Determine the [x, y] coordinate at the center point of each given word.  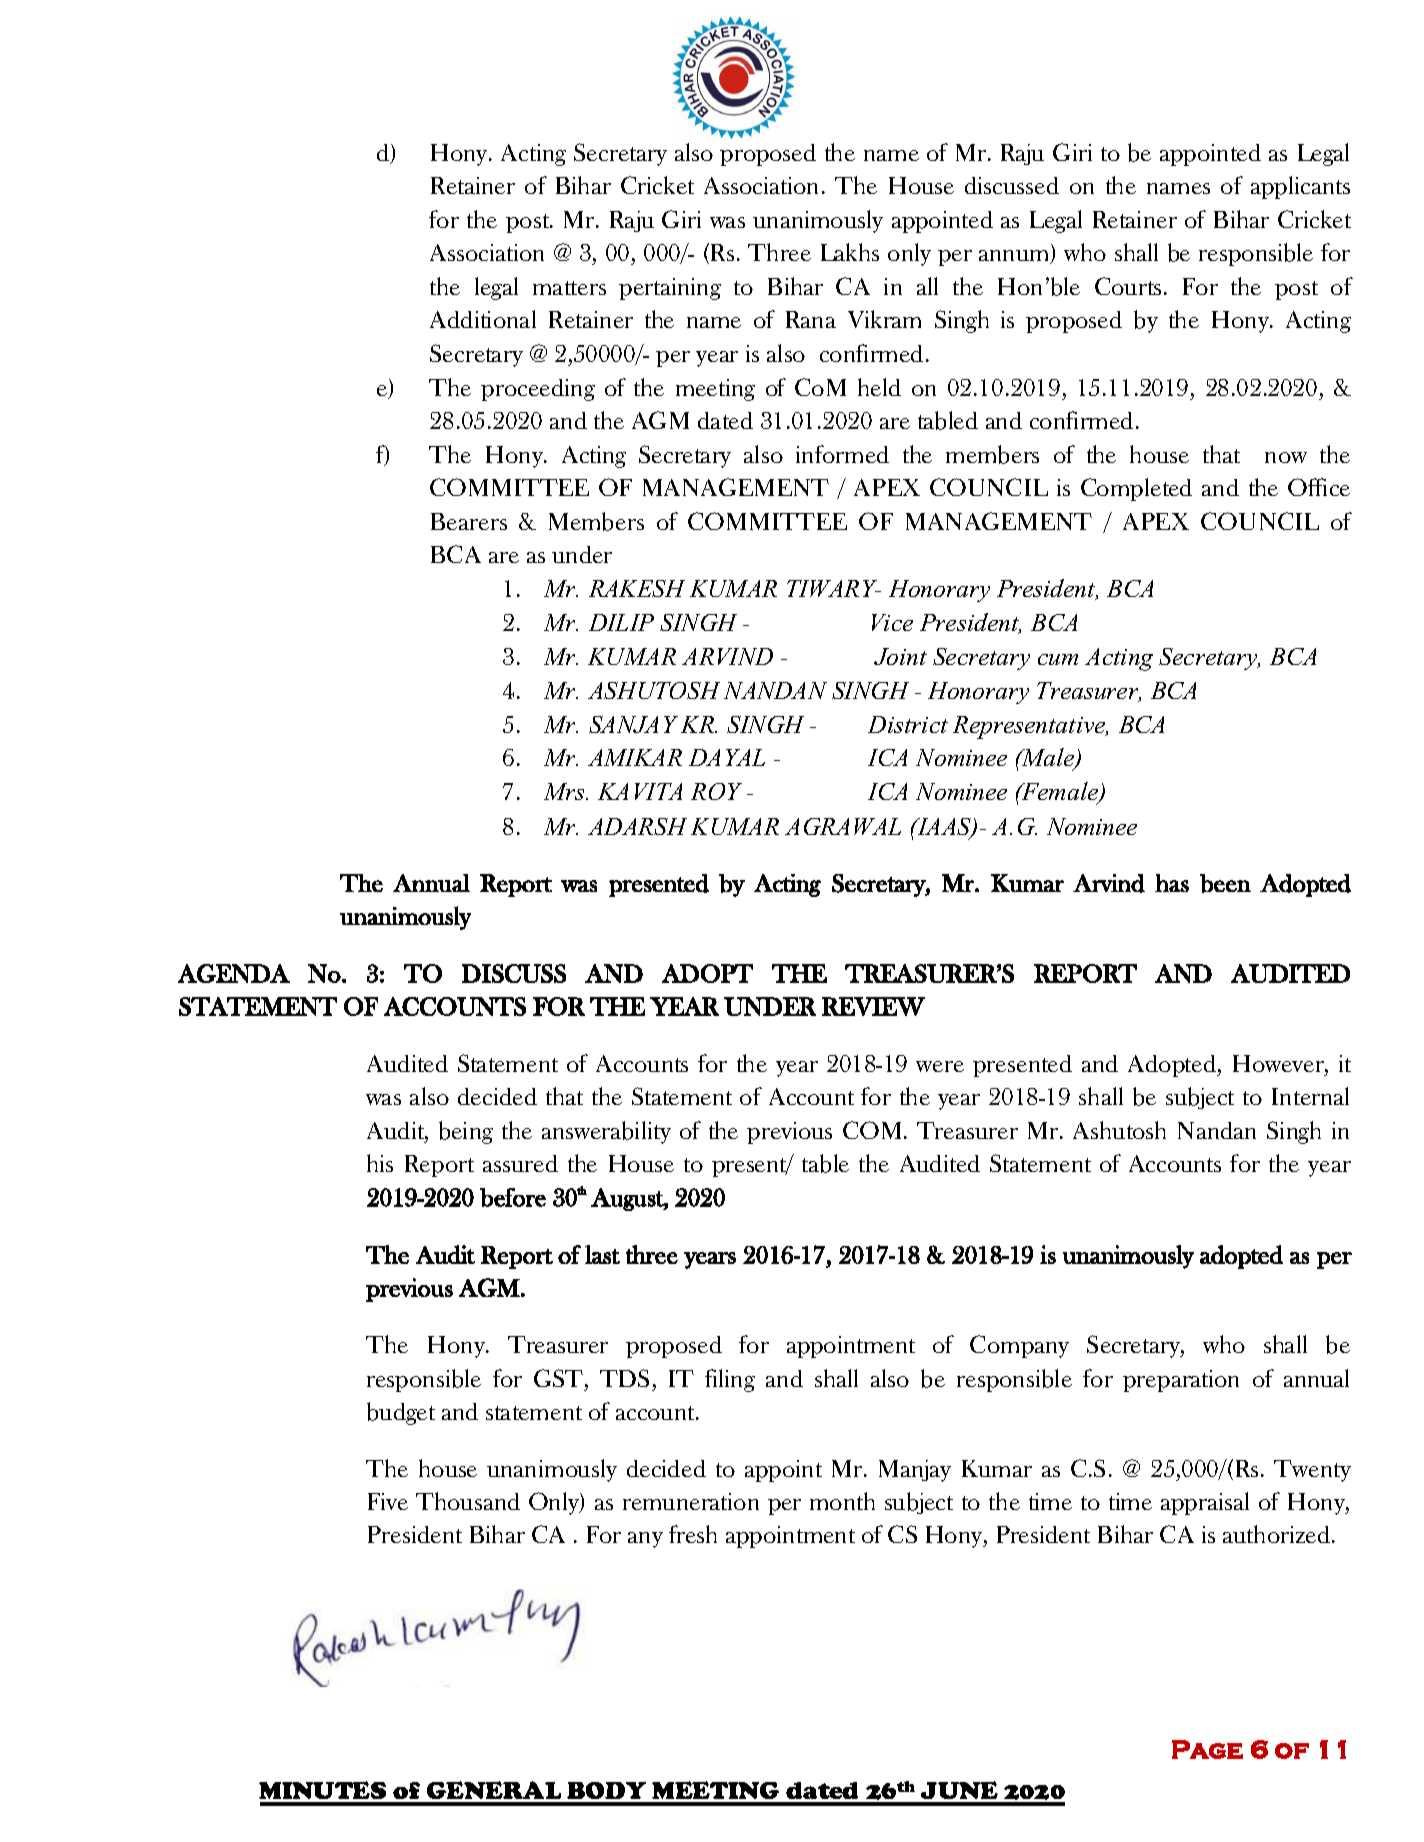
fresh [693, 1534]
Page [1207, 1749]
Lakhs [850, 252]
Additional [483, 319]
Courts [1128, 286]
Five [388, 1501]
